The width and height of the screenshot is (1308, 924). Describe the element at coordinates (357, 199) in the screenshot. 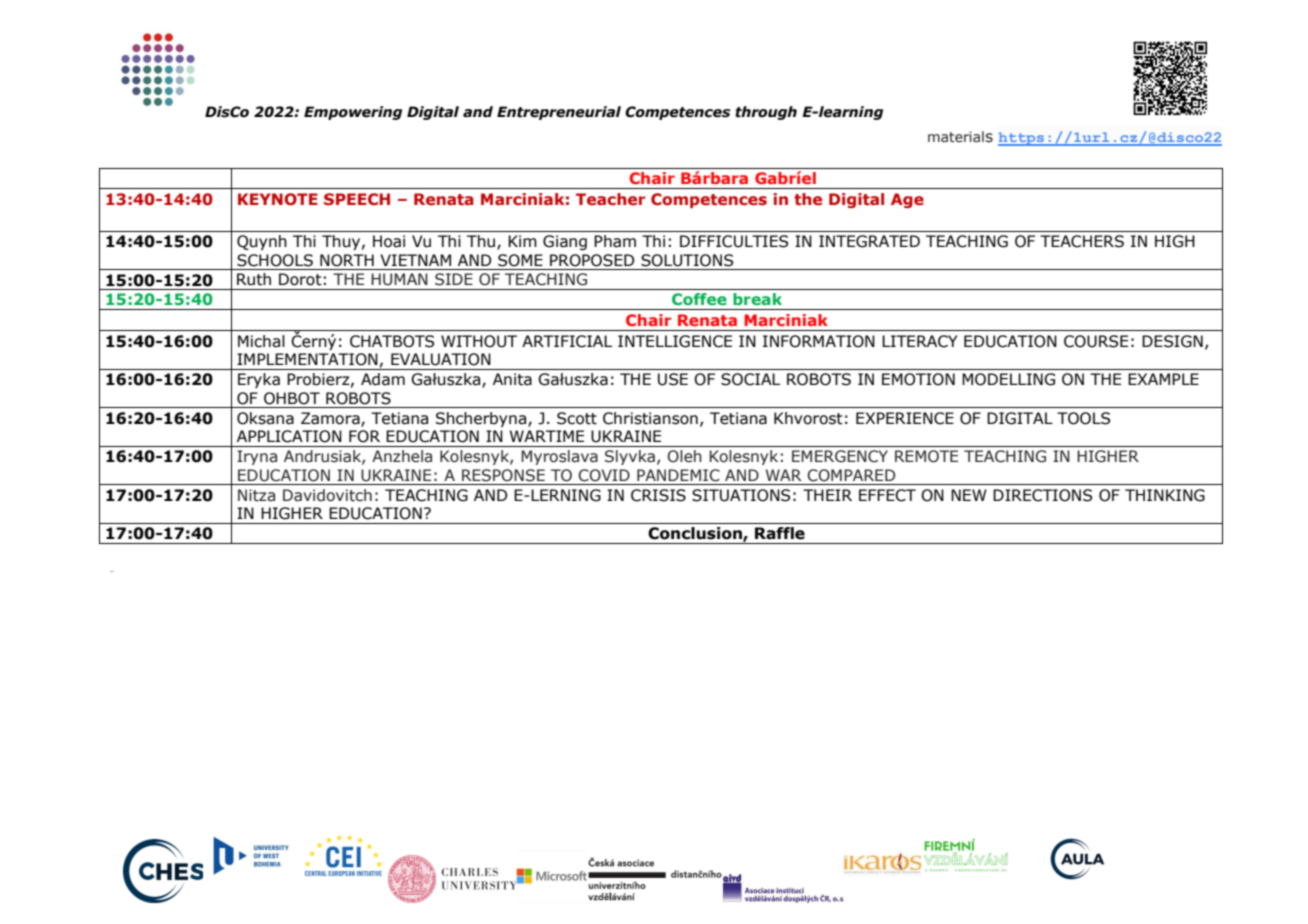

I see `SPEECH` at that location.
